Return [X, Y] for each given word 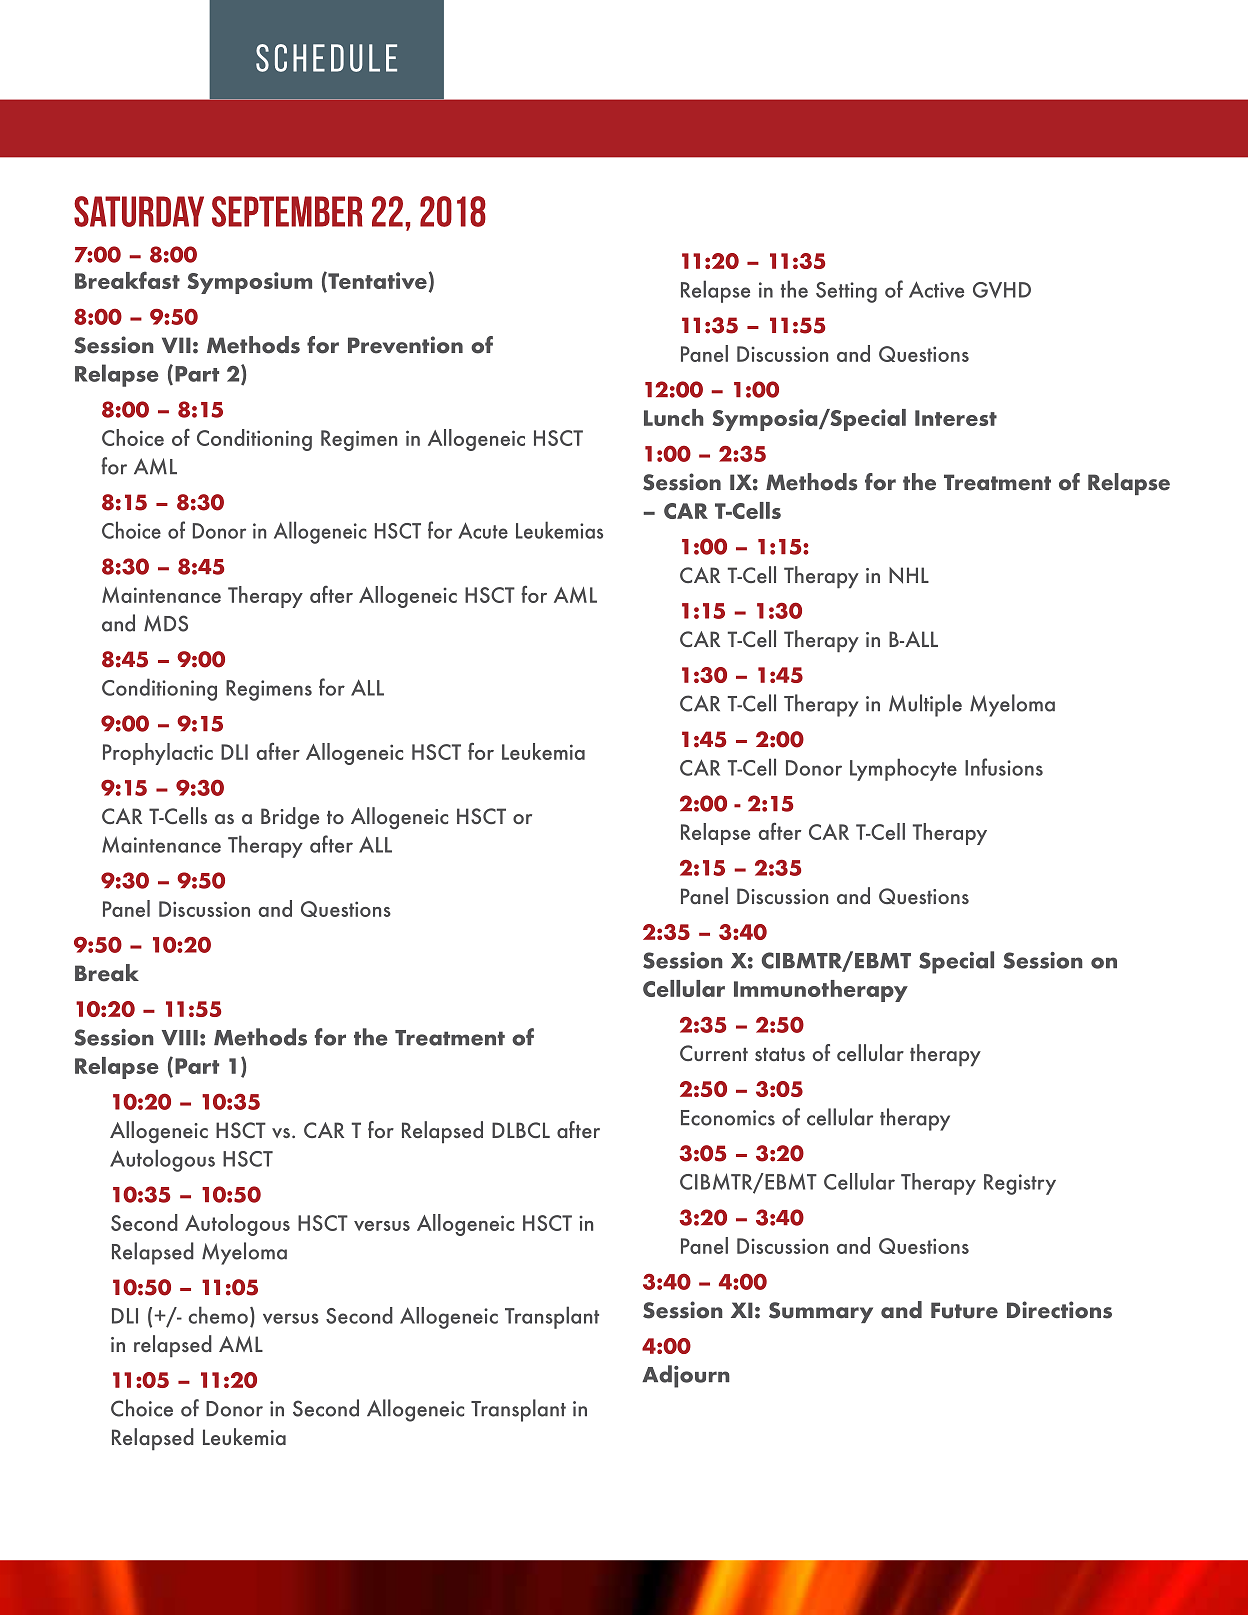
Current [714, 1053]
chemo [218, 1315]
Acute [483, 530]
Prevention [405, 345]
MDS [166, 623]
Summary [821, 1312]
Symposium [249, 283]
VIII [180, 1037]
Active [936, 289]
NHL [909, 575]
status [780, 1054]
